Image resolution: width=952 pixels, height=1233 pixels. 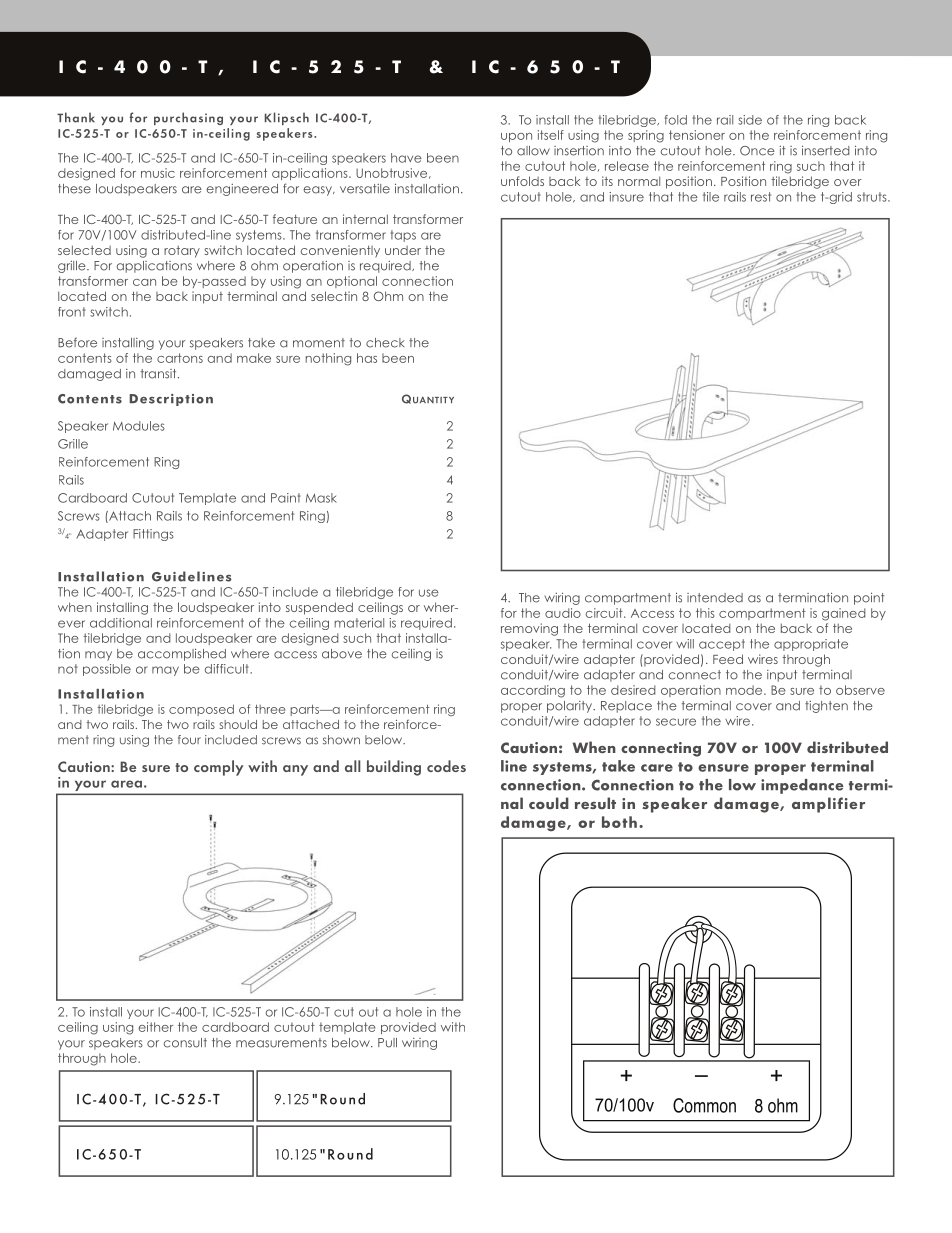 I want to click on either, so click(x=155, y=1027).
